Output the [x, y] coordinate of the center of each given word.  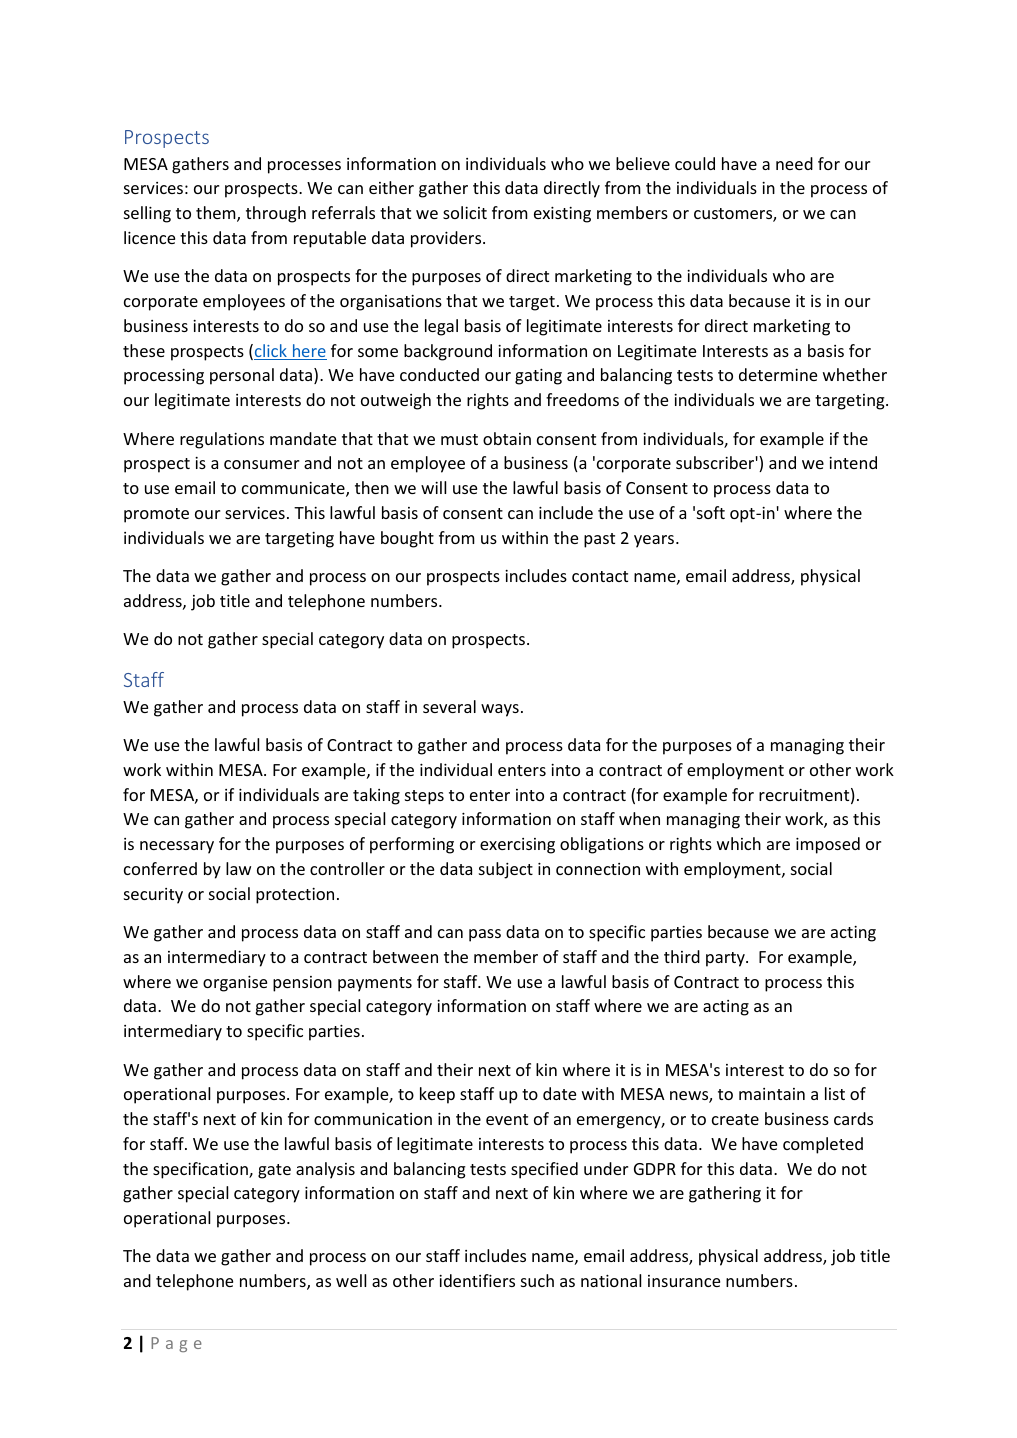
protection [295, 896]
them [217, 214]
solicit [465, 212]
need [794, 163]
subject [506, 870]
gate [274, 1171]
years [655, 541]
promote [156, 515]
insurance [684, 1281]
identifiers [477, 1280]
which [739, 843]
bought [407, 539]
